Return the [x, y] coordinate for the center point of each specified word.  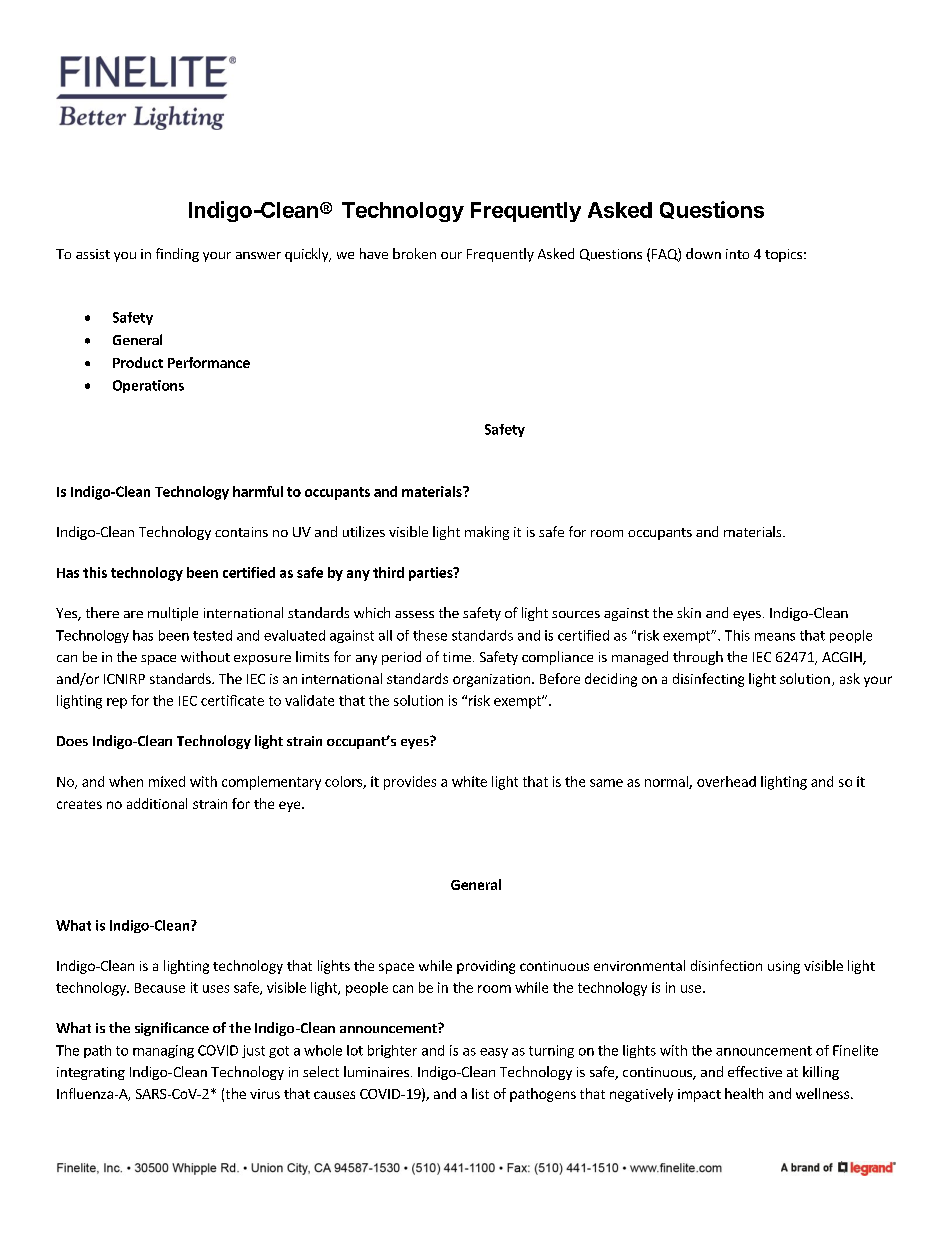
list [480, 1093]
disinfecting [708, 680]
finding [177, 255]
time [457, 657]
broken [414, 253]
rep [117, 703]
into [737, 254]
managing [163, 1051]
